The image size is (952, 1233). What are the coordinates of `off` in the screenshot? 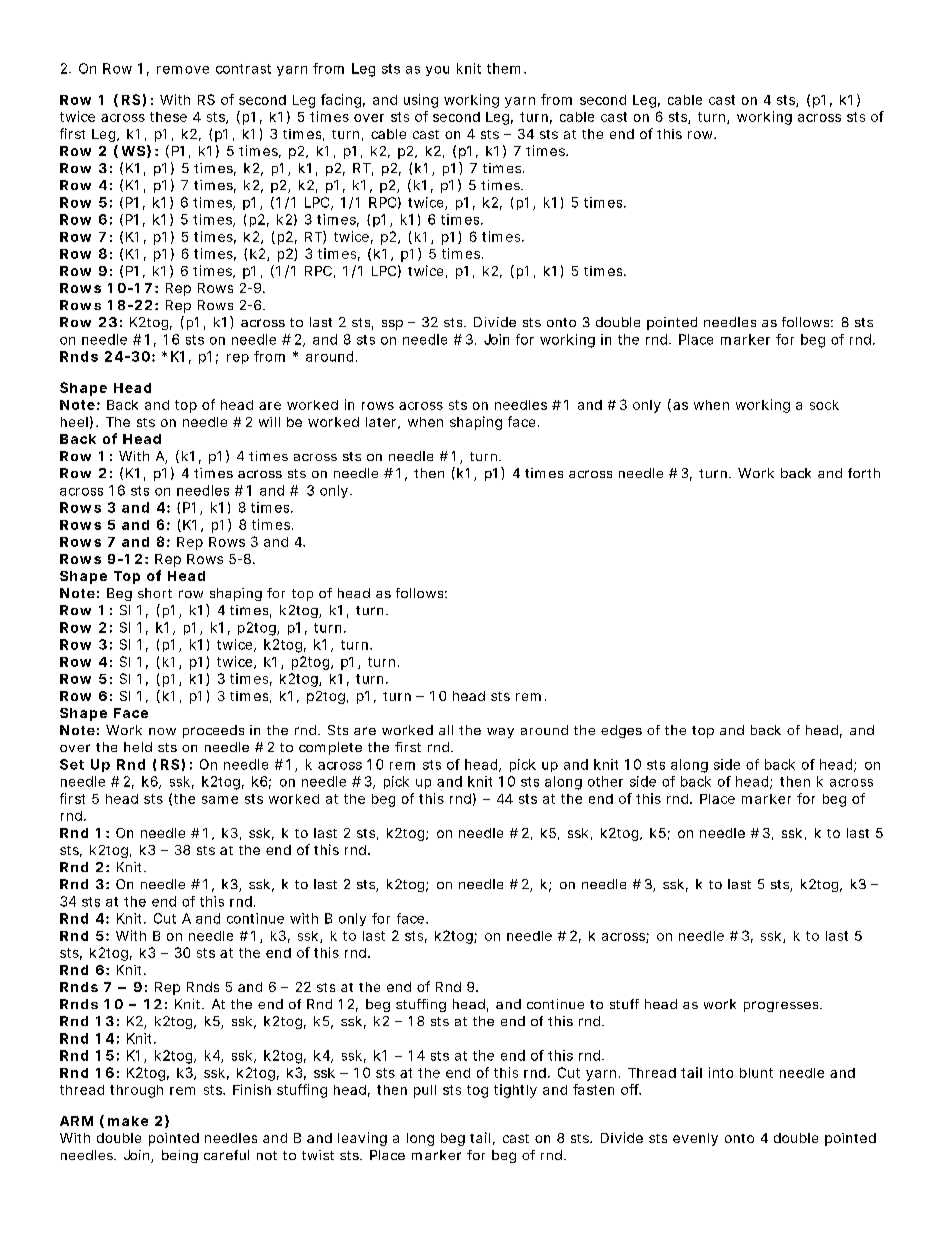 It's located at (631, 1089).
